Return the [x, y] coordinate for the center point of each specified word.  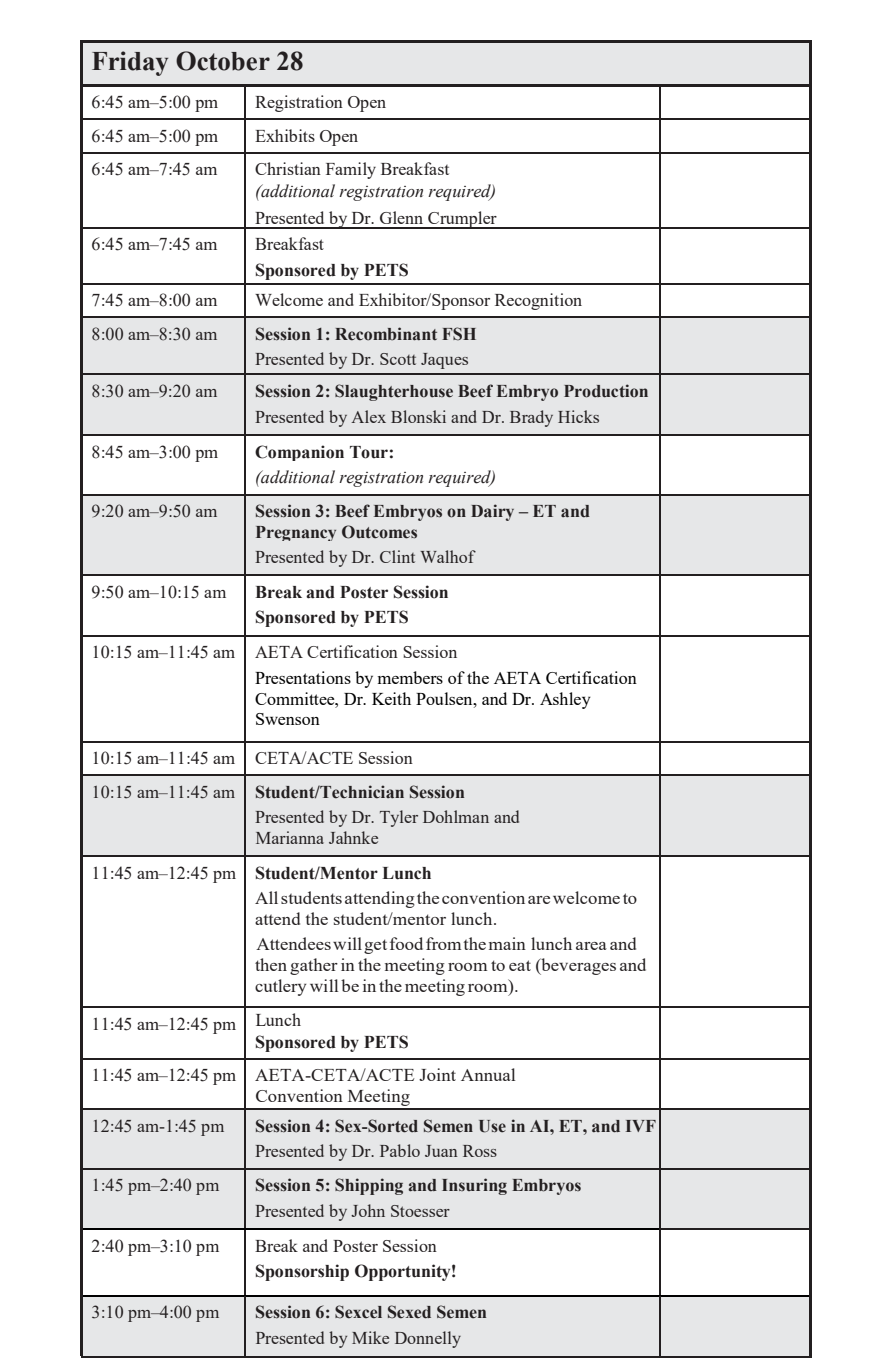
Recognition [538, 301]
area [591, 946]
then [271, 964]
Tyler [399, 818]
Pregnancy [296, 533]
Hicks [578, 416]
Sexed [409, 1312]
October [223, 61]
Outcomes [379, 532]
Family [351, 170]
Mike [370, 1337]
